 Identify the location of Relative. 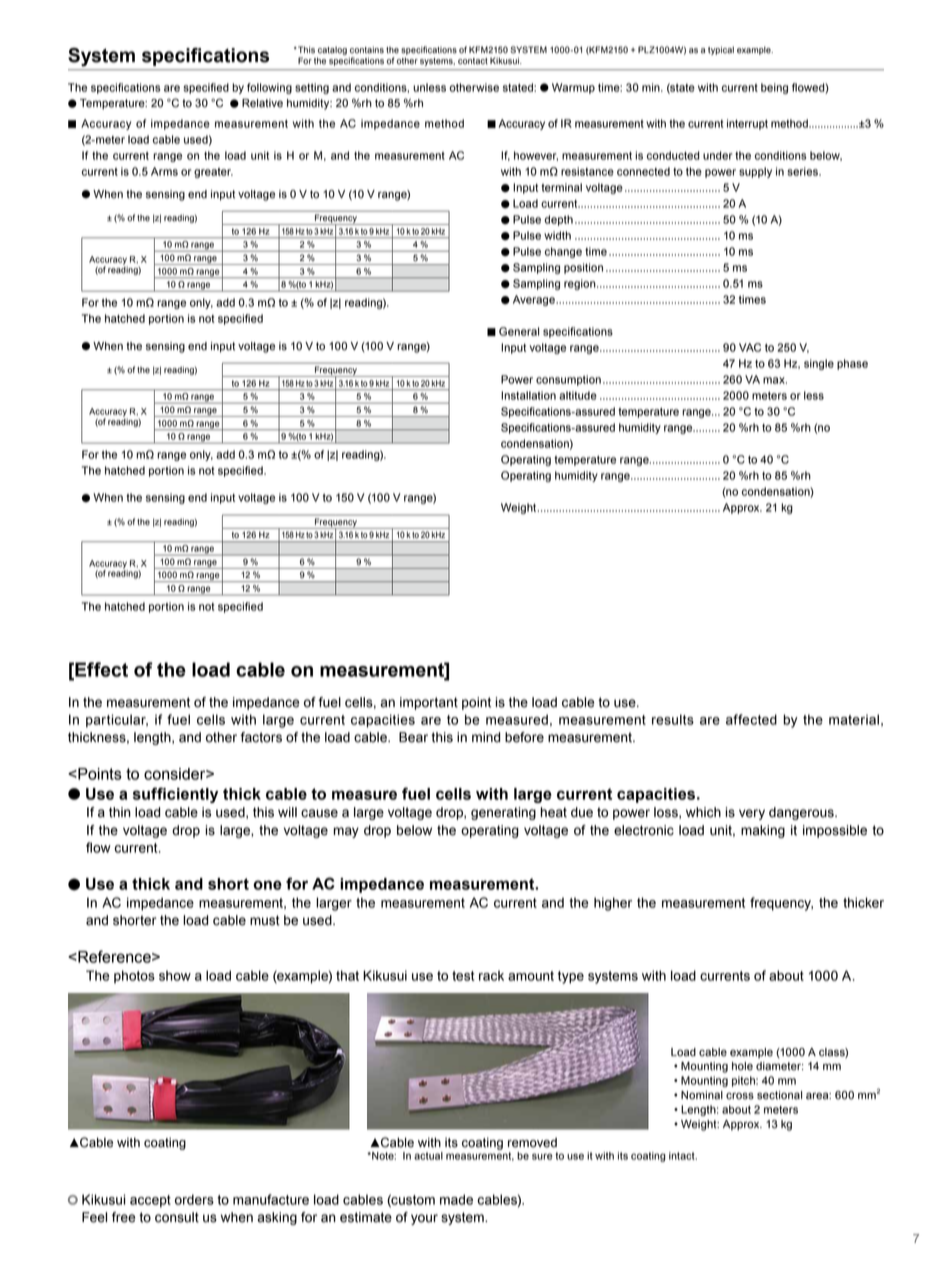
(262, 103).
